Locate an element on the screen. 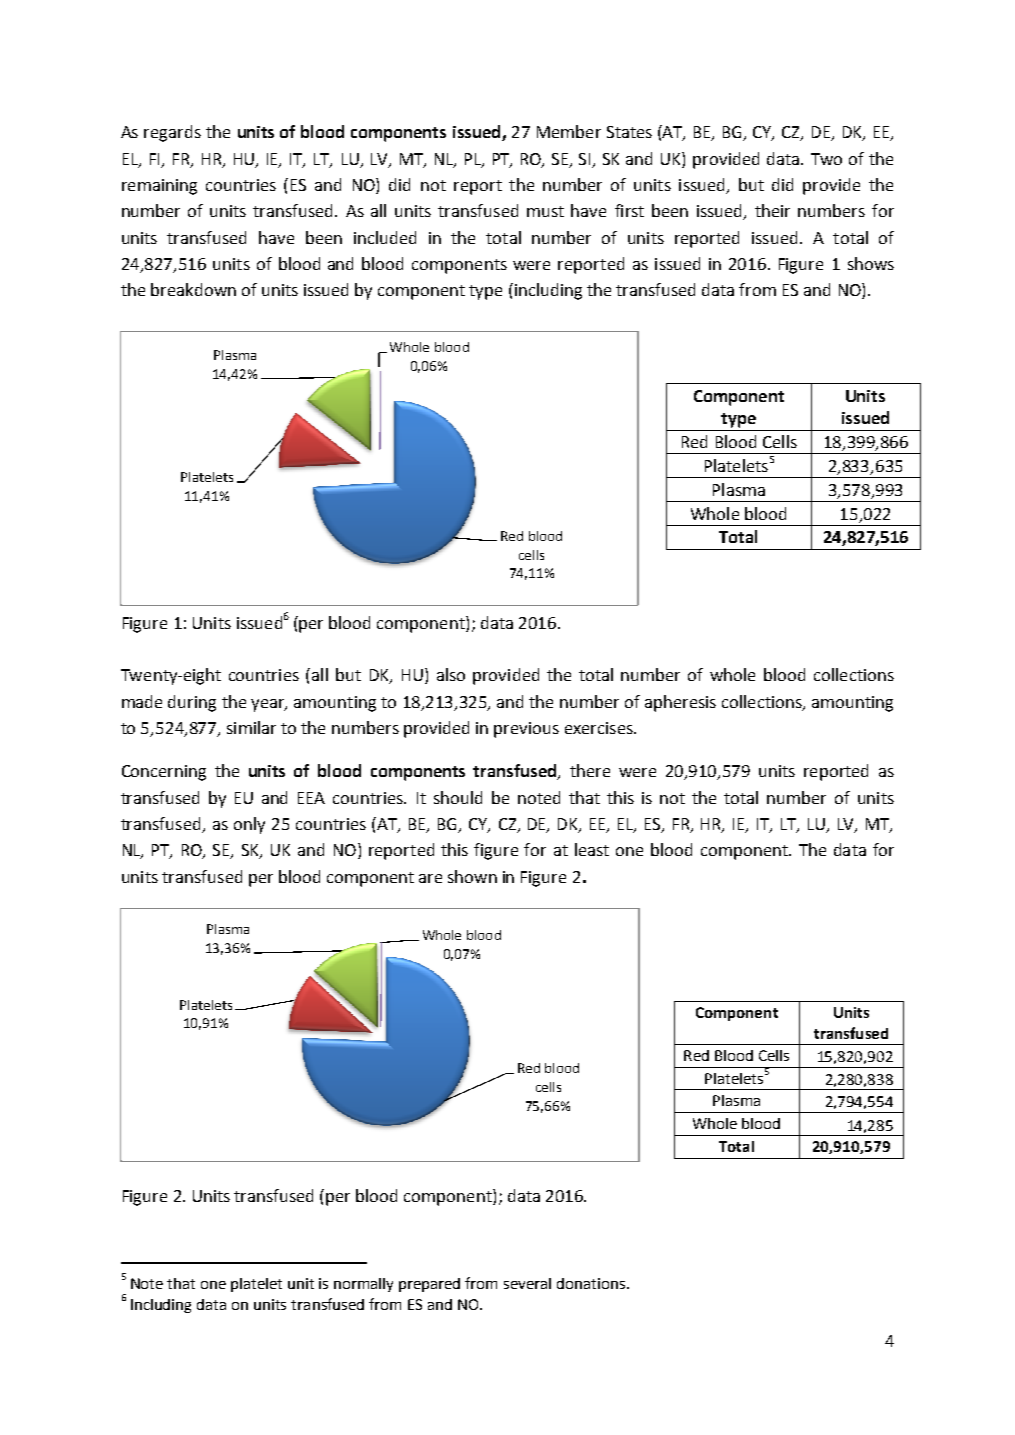 This screenshot has width=1015, height=1435. exercises is located at coordinates (600, 728).
